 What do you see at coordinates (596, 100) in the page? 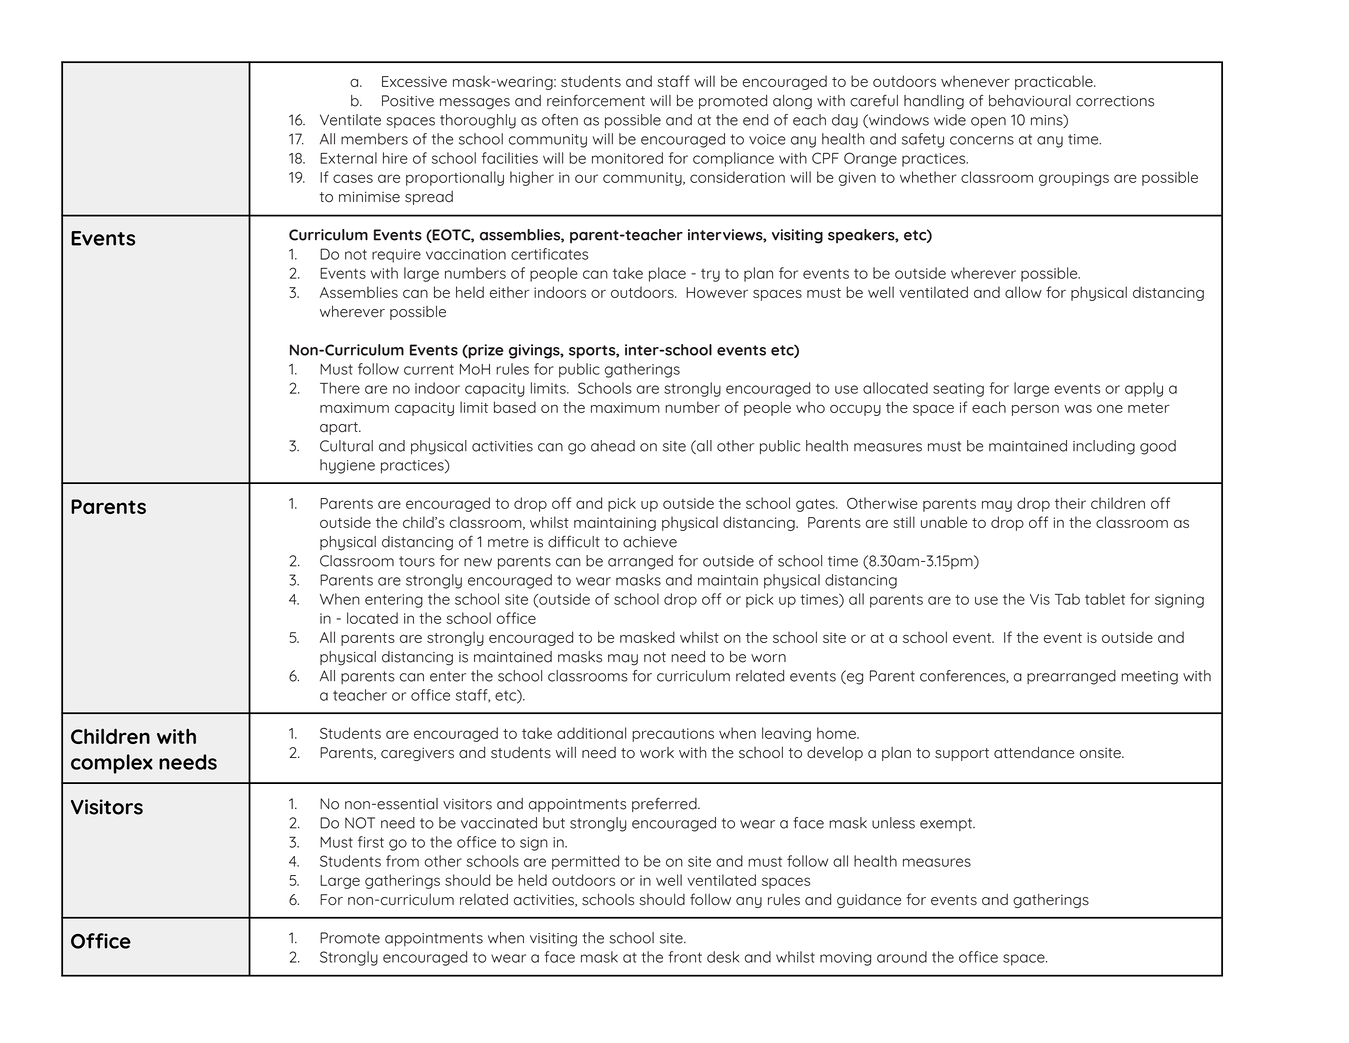
I see `reinforcement` at bounding box center [596, 100].
